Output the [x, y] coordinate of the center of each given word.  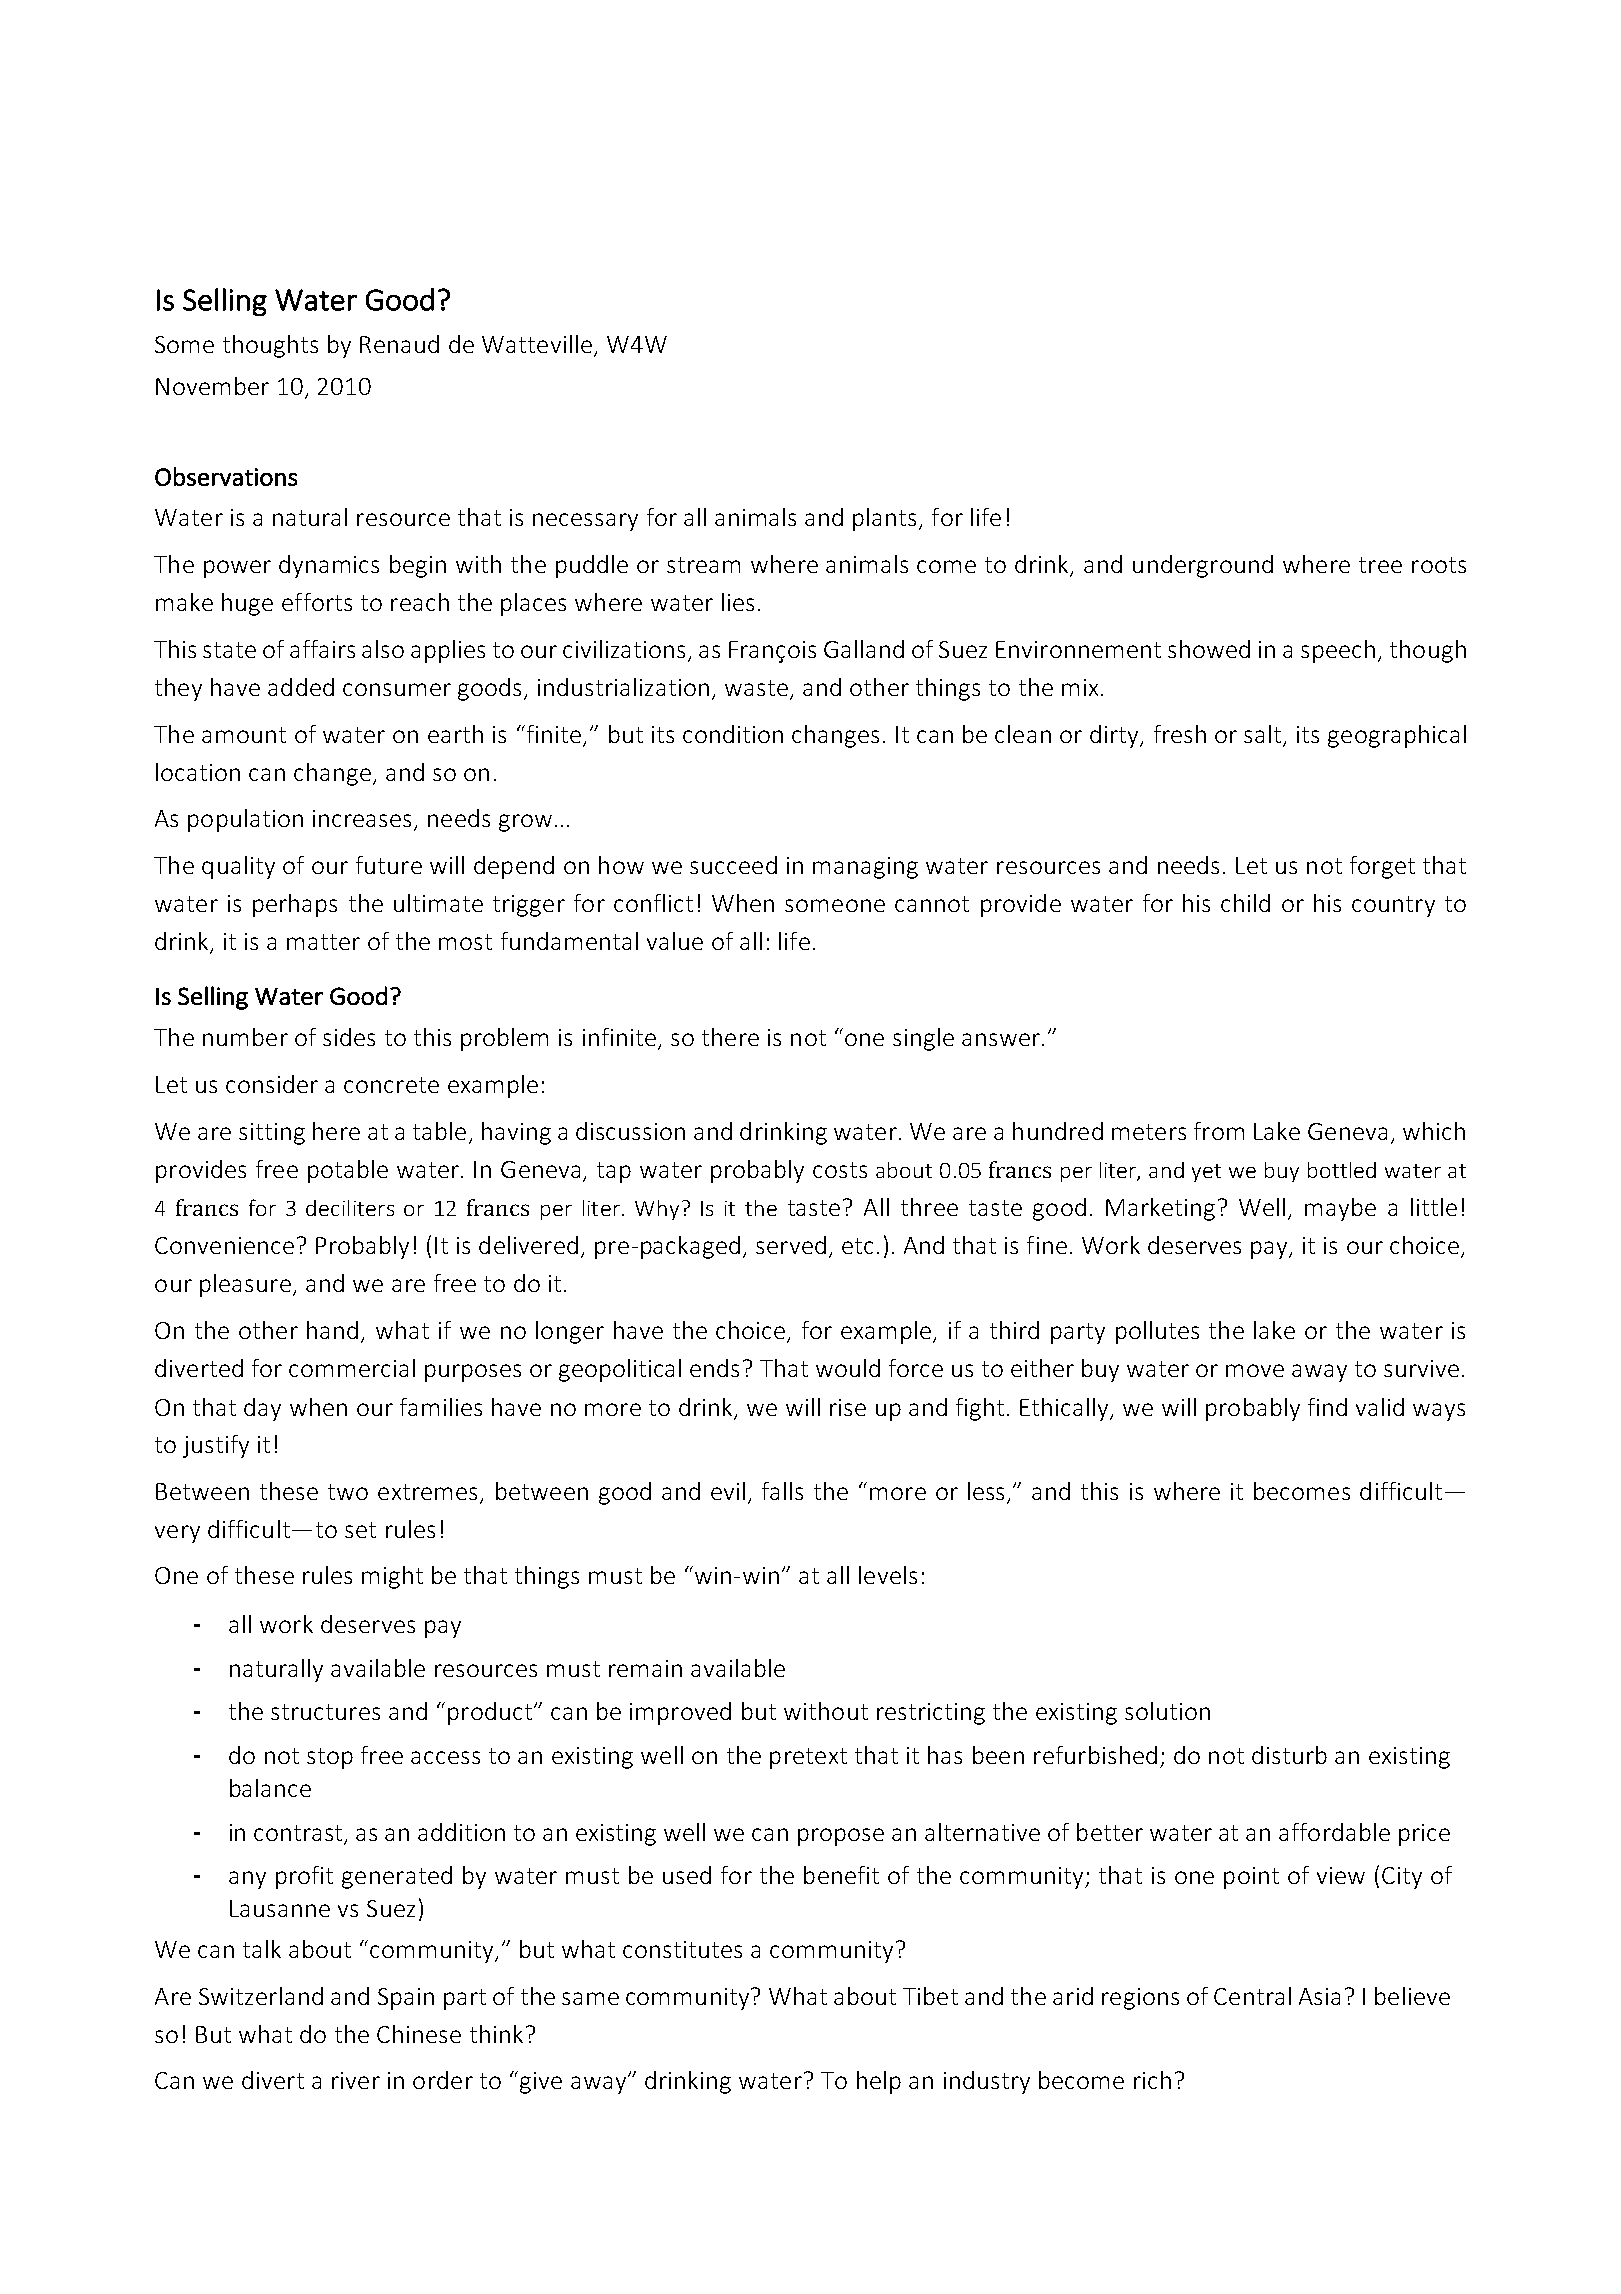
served [791, 1245]
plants [886, 519]
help [879, 2082]
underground [1203, 566]
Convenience [224, 1245]
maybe [1340, 1209]
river [356, 2080]
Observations [226, 476]
